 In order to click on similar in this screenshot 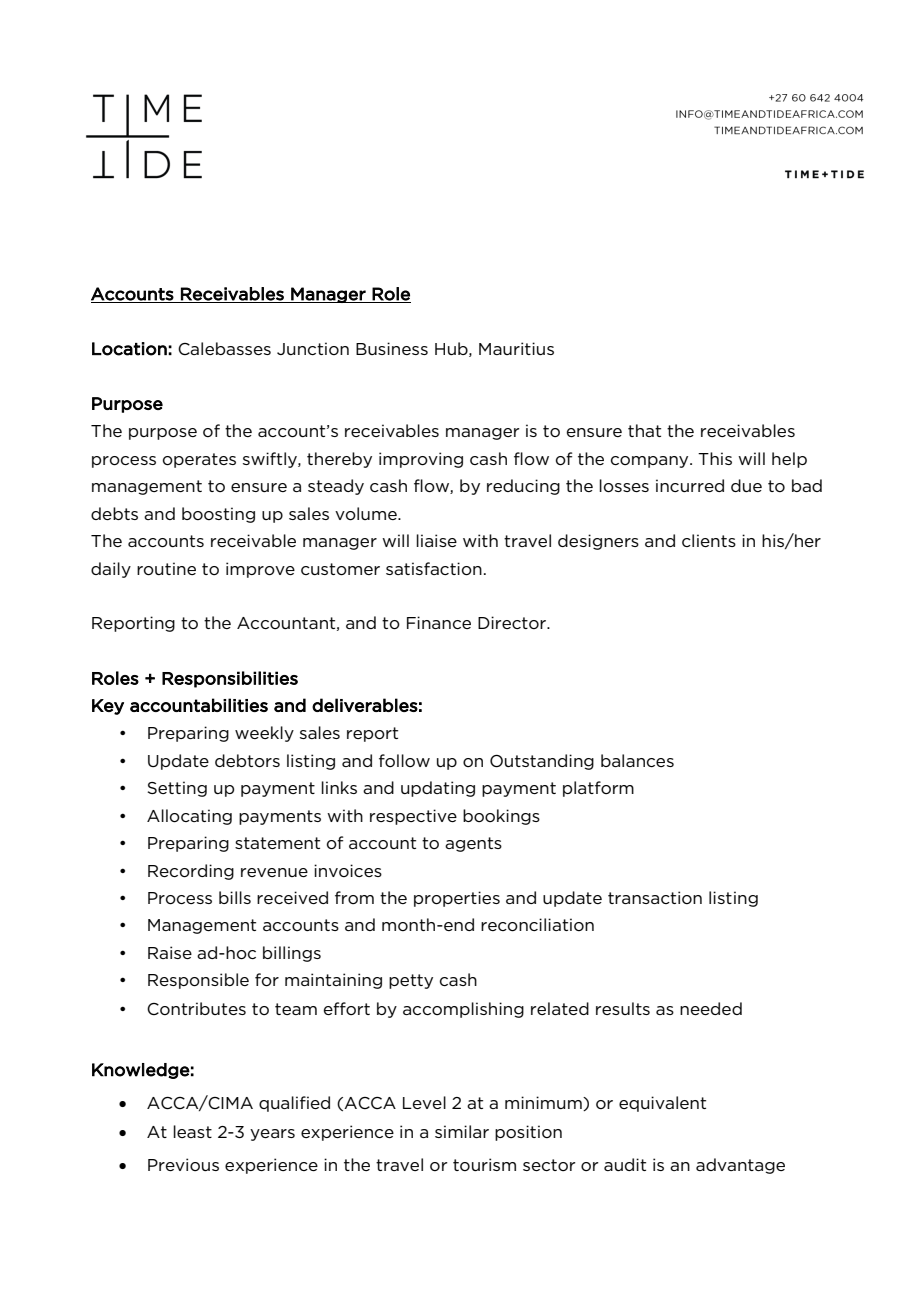, I will do `click(462, 1131)`.
